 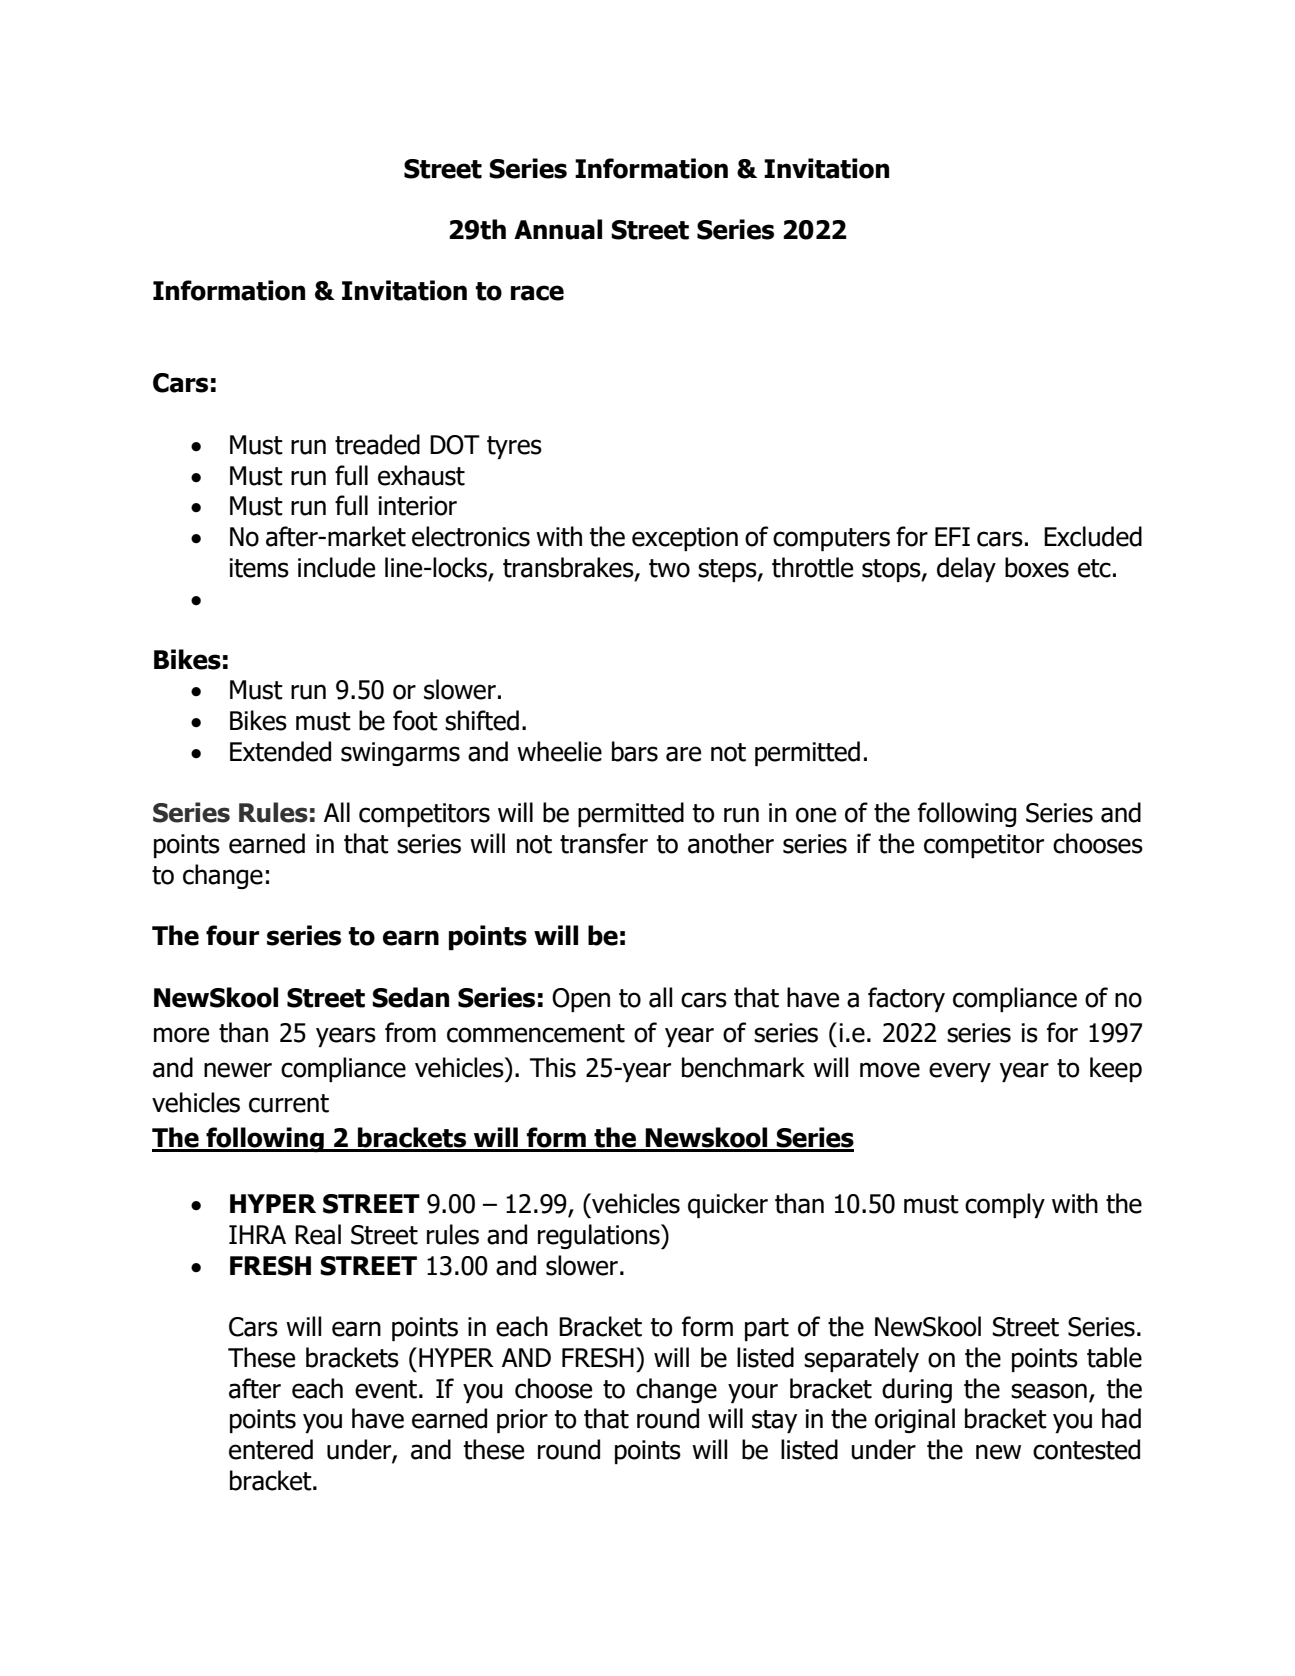 I want to click on season, so click(x=1049, y=1391).
